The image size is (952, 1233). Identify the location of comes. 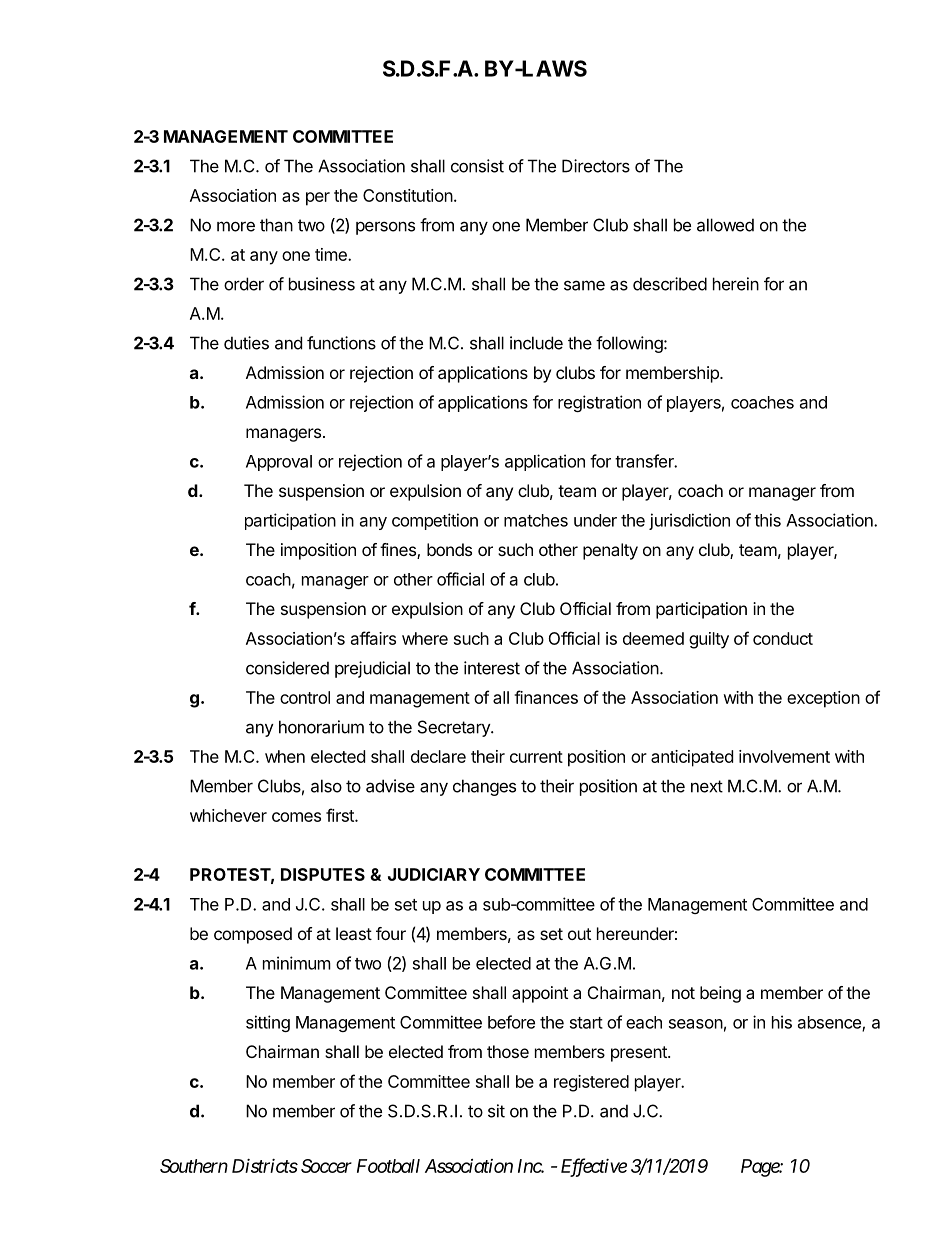
(296, 817).
